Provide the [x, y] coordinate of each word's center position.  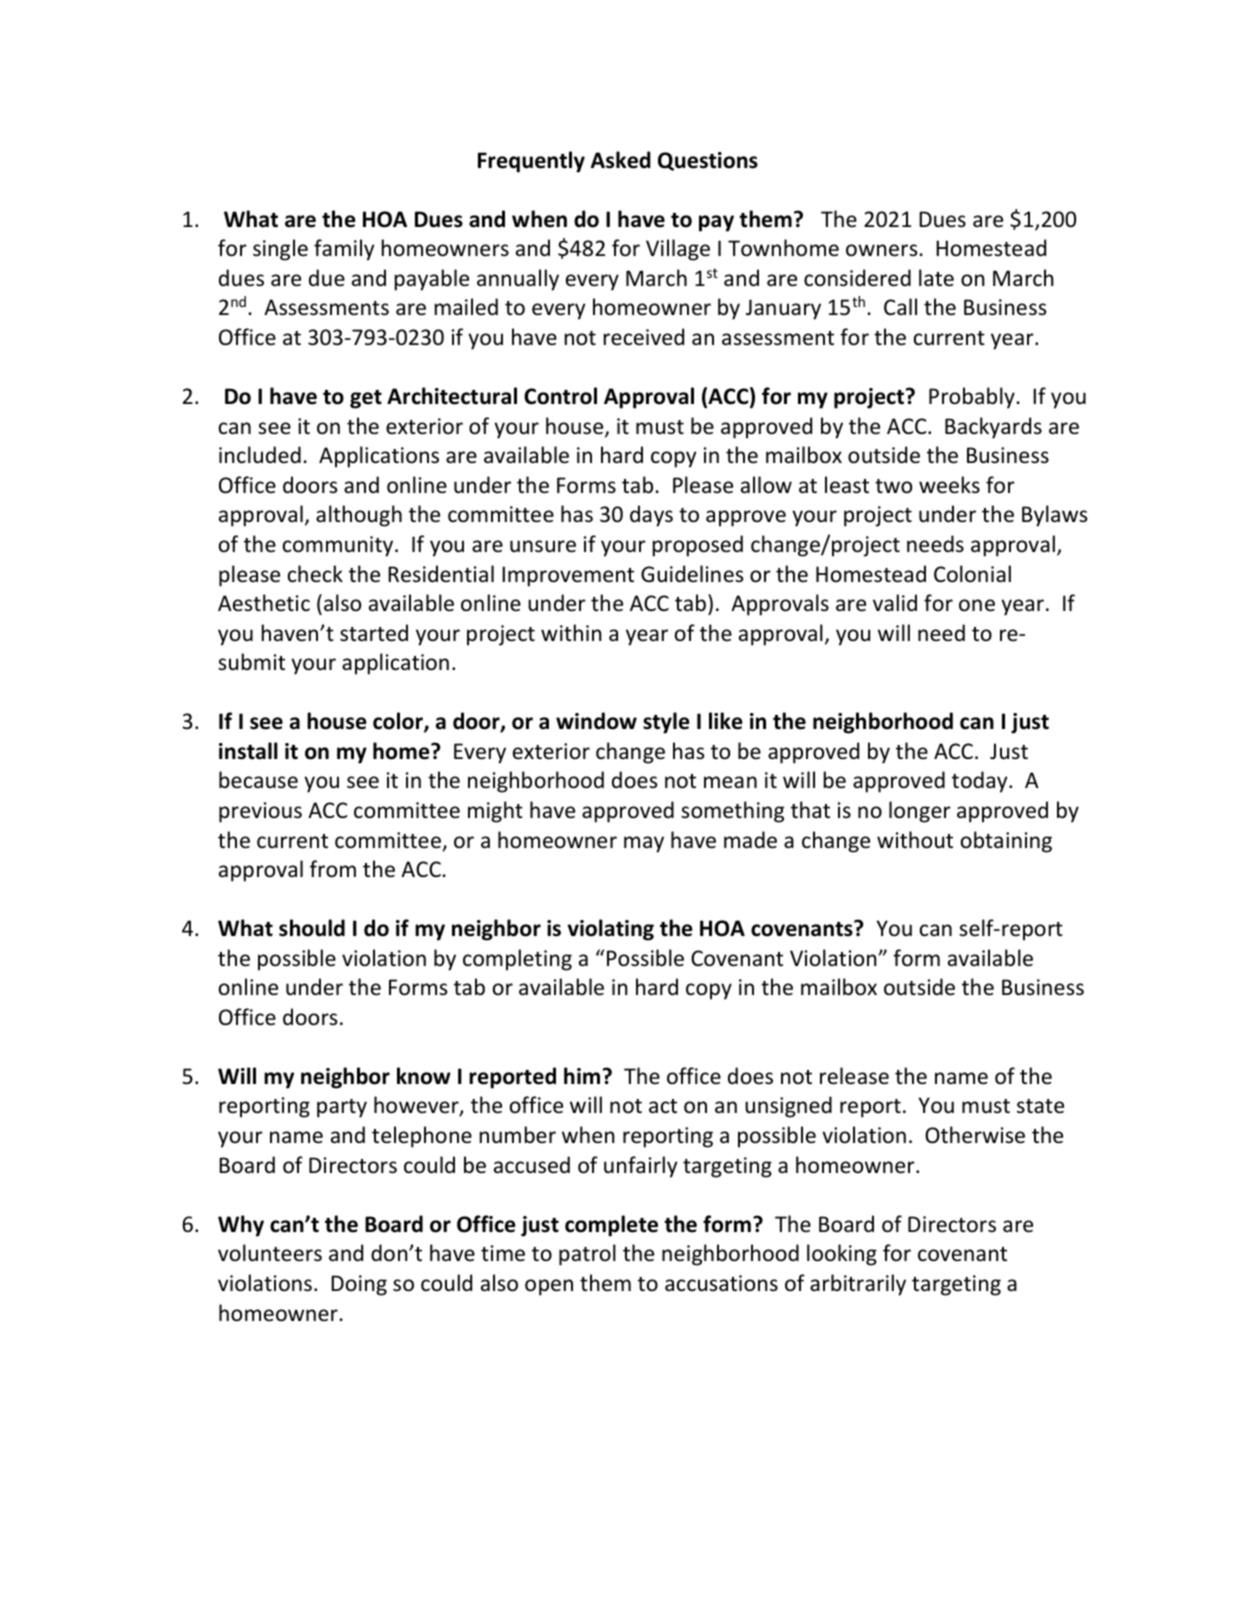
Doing [359, 1285]
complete [611, 1226]
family [344, 250]
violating [611, 930]
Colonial [972, 574]
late [936, 278]
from [333, 869]
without [915, 840]
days [651, 516]
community [339, 546]
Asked [621, 160]
